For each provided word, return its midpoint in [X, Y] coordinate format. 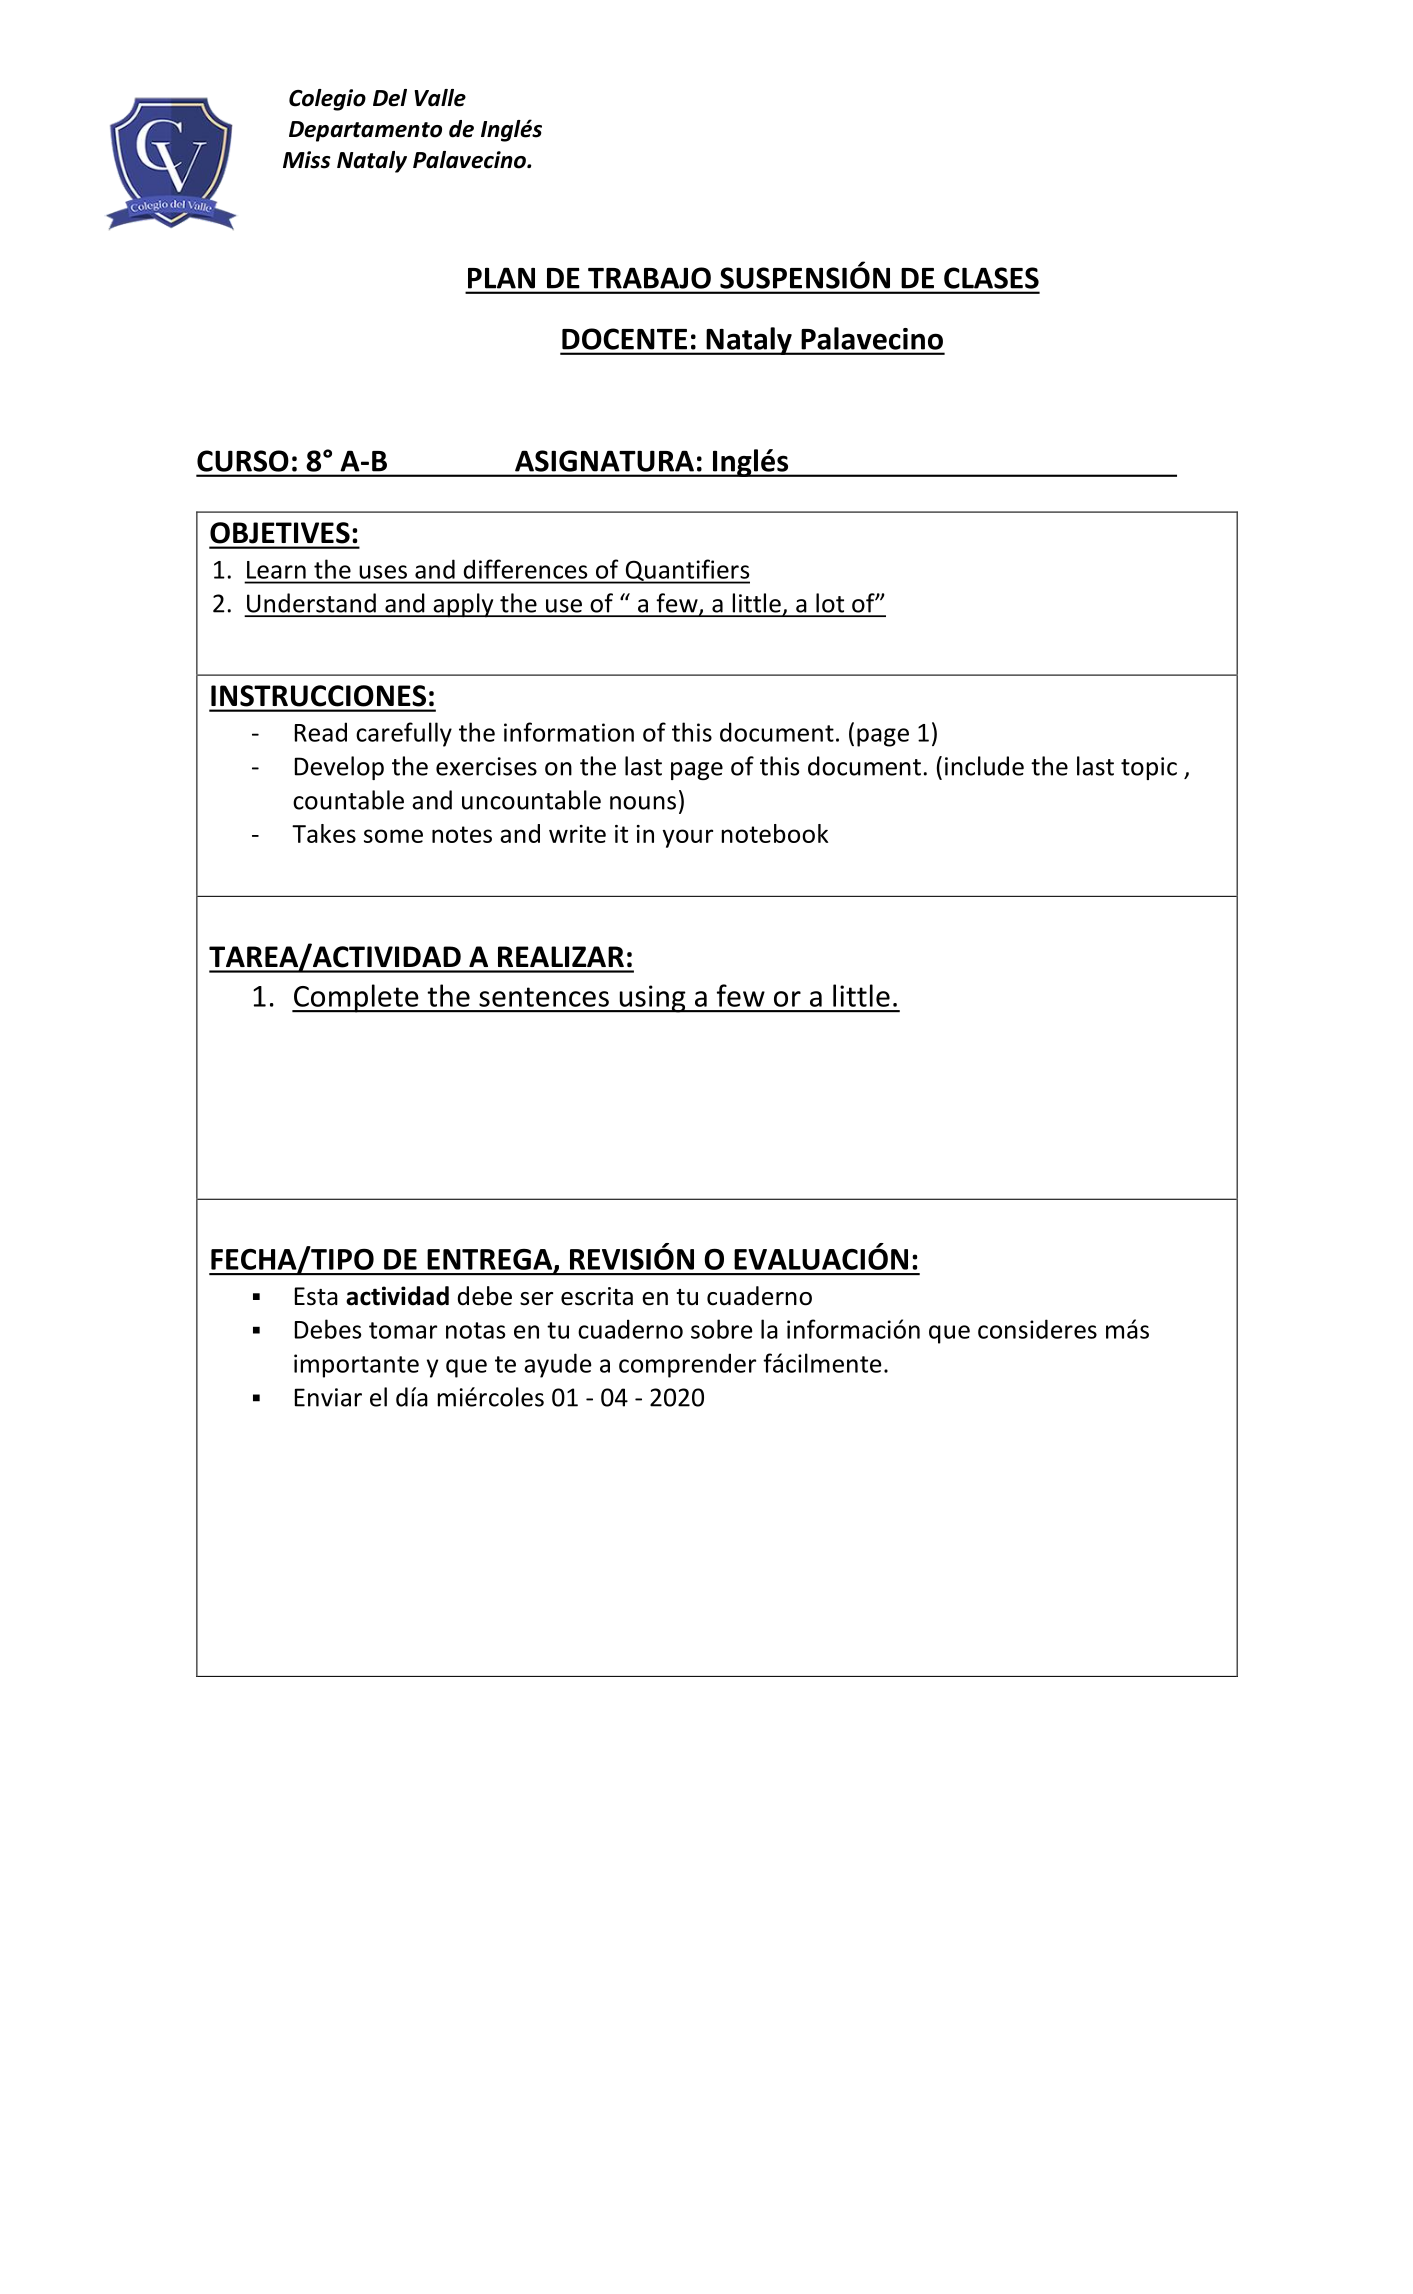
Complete [356, 998]
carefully [404, 734]
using [652, 999]
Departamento [365, 131]
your [687, 838]
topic [1149, 768]
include [984, 766]
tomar [403, 1330]
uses [383, 572]
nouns [643, 803]
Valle [440, 98]
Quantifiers [686, 571]
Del [390, 98]
